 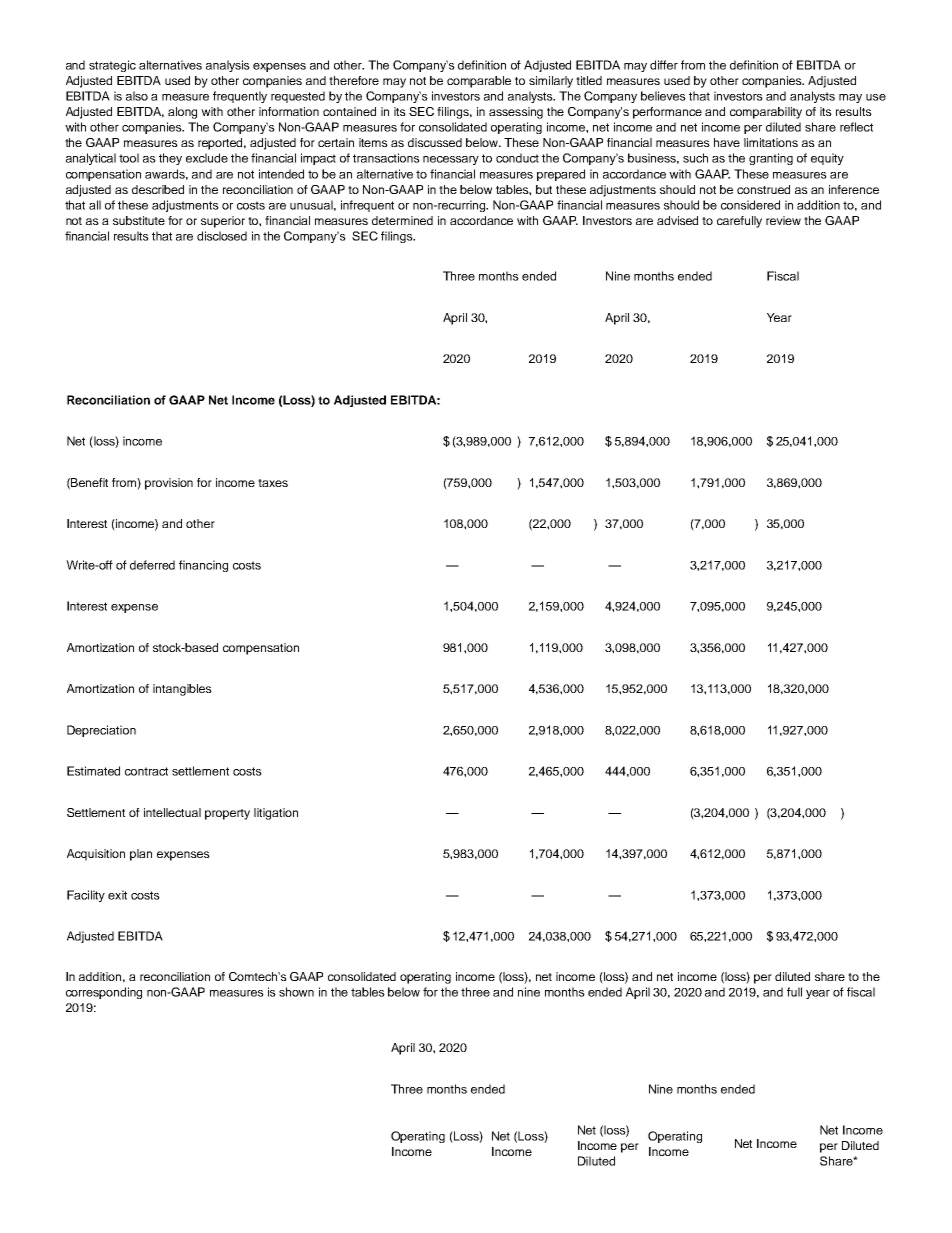 I want to click on advised, so click(x=677, y=220).
